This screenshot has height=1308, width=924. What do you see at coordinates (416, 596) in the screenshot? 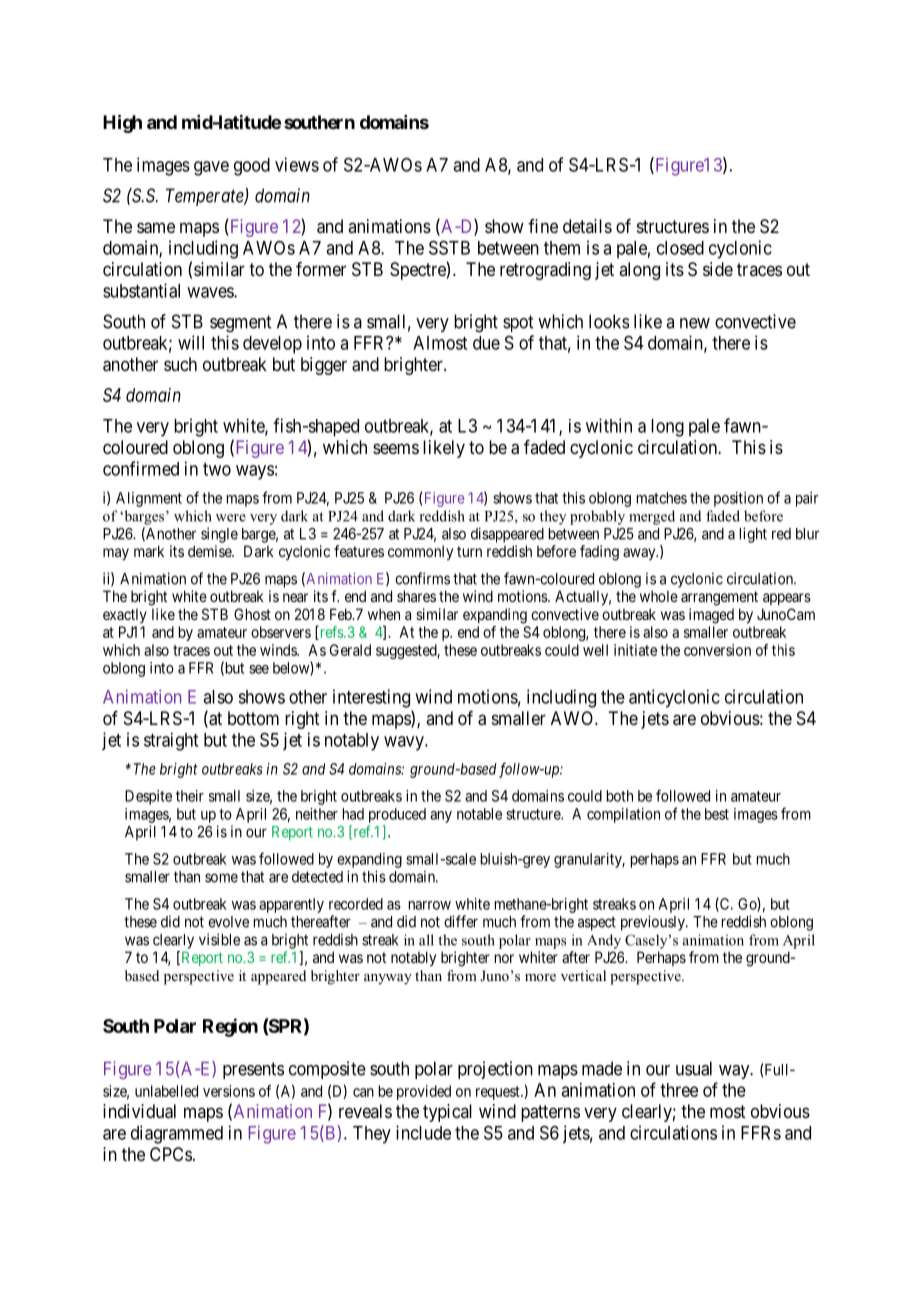
I see `shares` at bounding box center [416, 596].
